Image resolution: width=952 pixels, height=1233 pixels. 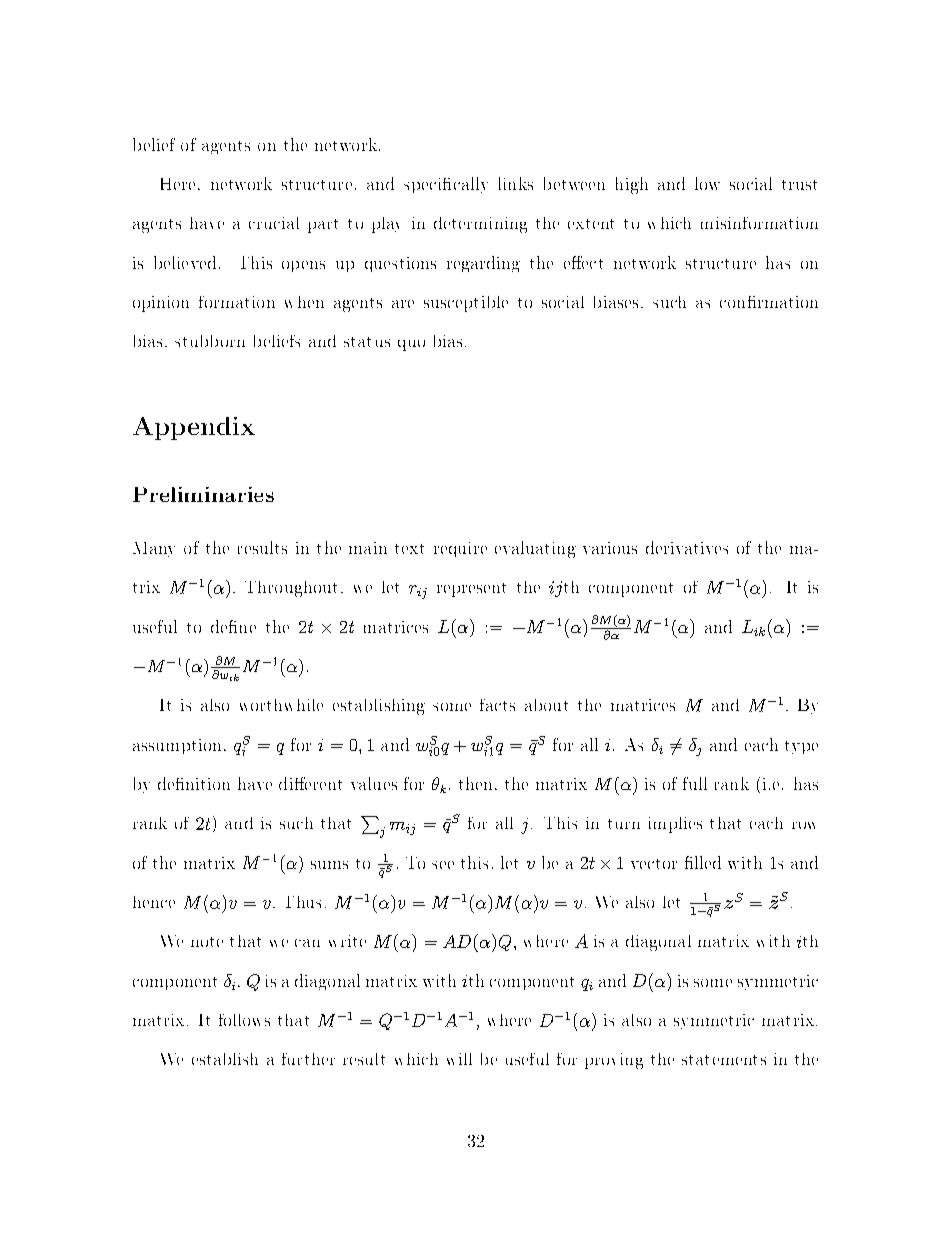 I want to click on Throughout, so click(x=291, y=589).
